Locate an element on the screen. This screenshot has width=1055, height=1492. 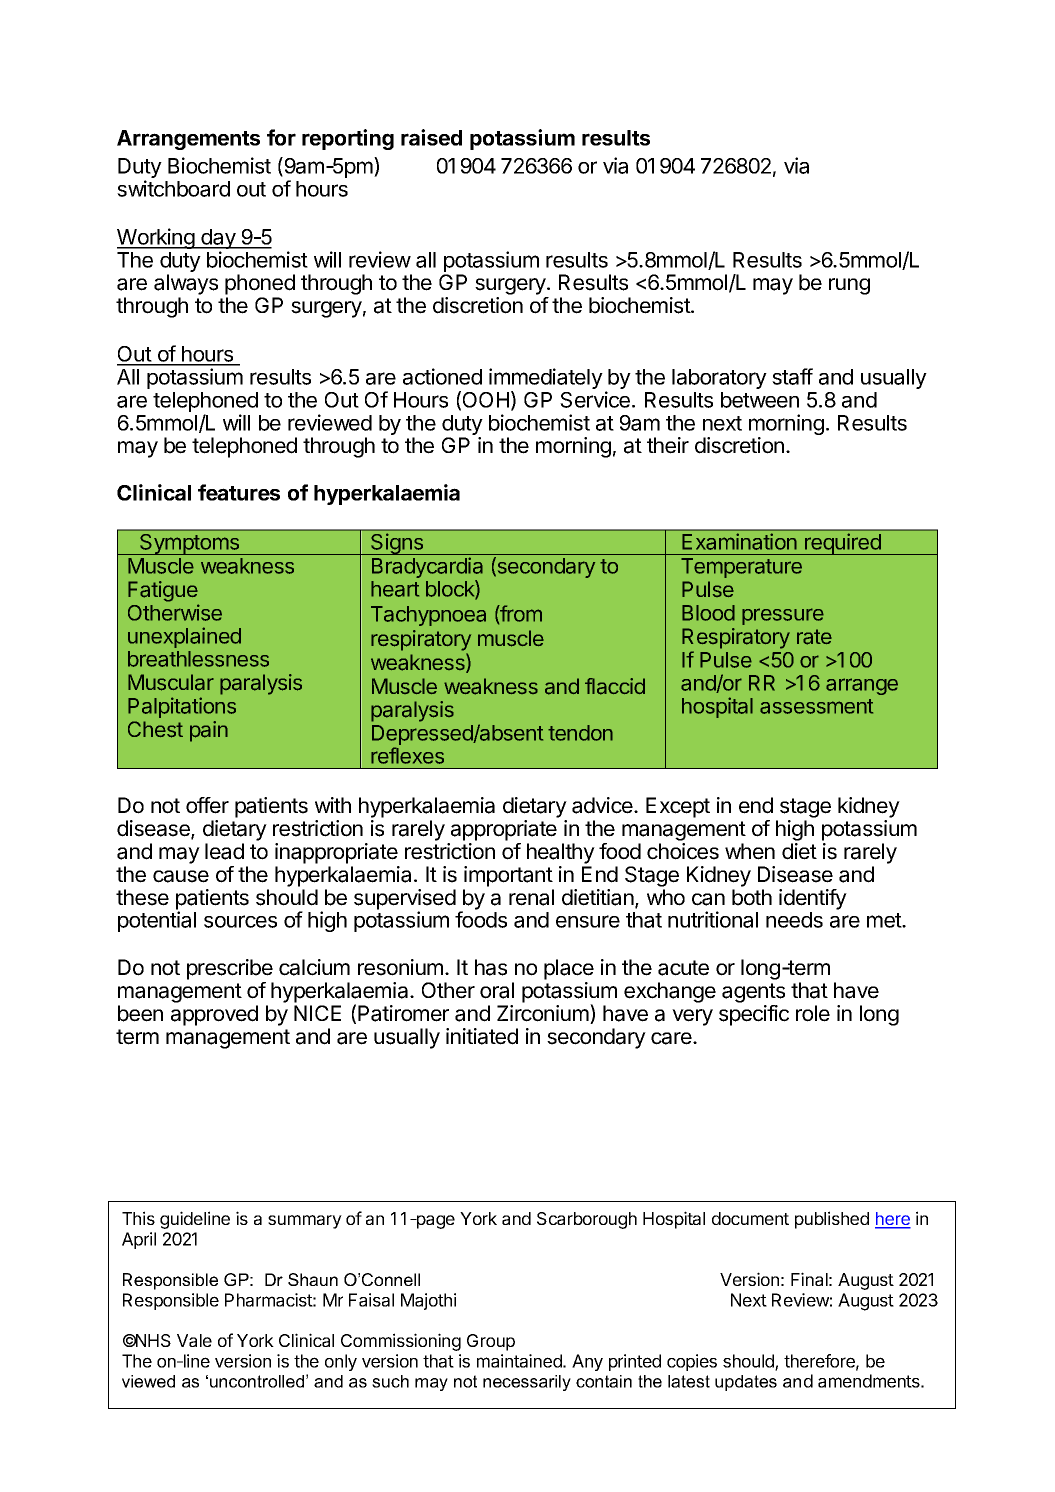
Vale is located at coordinates (194, 1340).
